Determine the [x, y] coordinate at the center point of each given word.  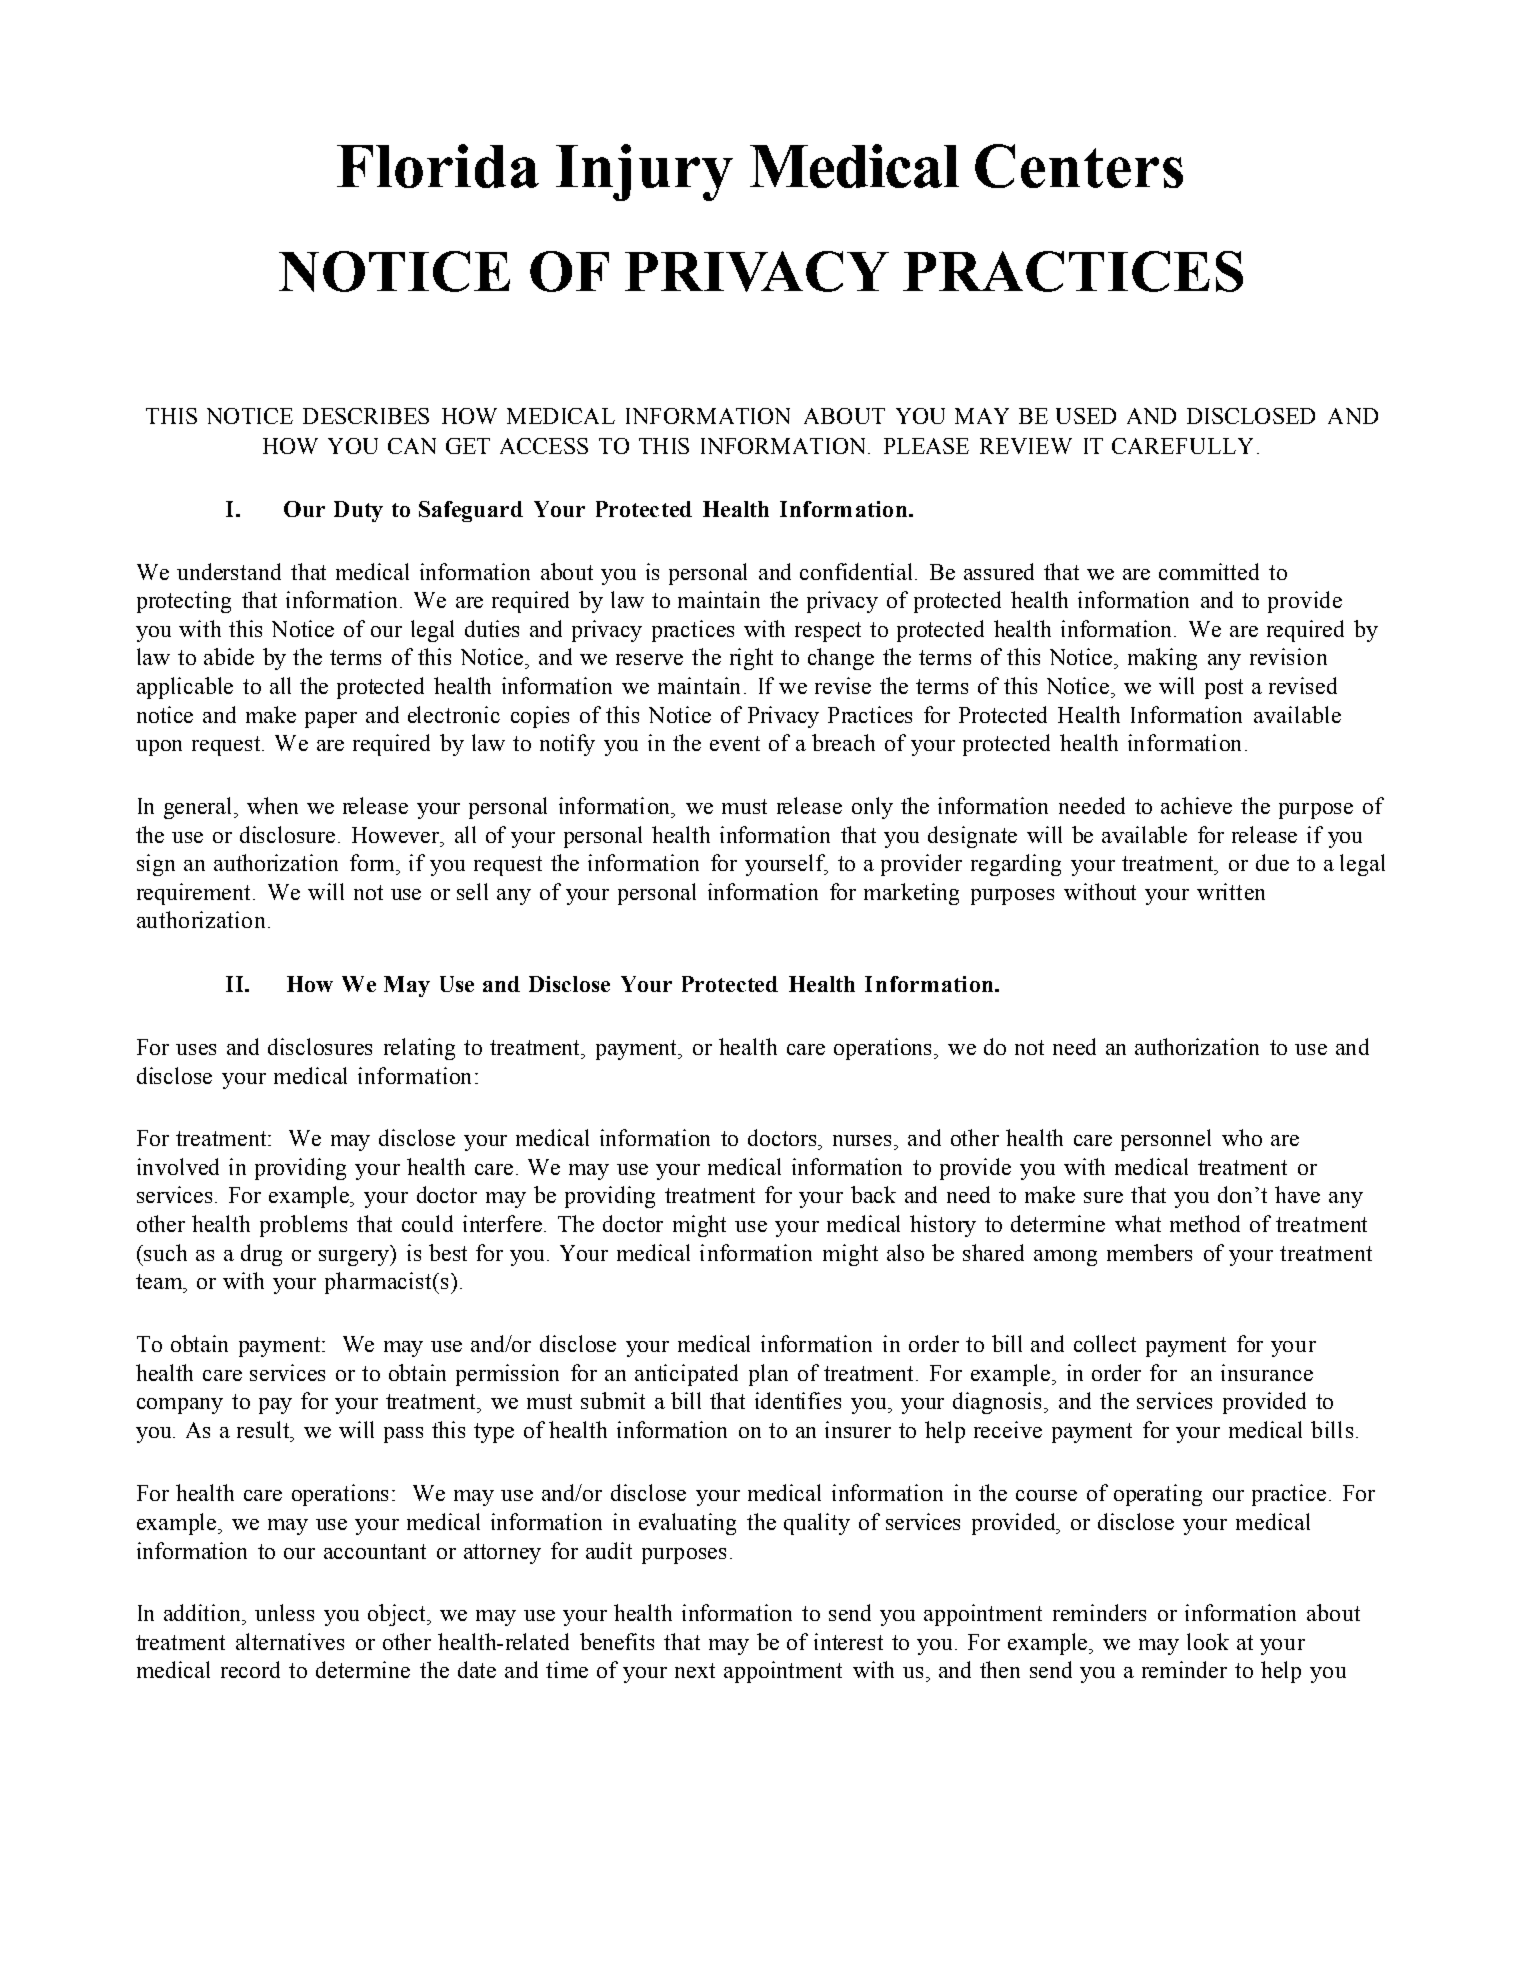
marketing [911, 894]
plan [768, 1375]
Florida [438, 166]
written [1231, 891]
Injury [644, 172]
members [1149, 1252]
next [695, 1670]
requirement [193, 894]
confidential [856, 571]
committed [1209, 571]
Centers [1079, 166]
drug [261, 1255]
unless [284, 1612]
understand [229, 571]
